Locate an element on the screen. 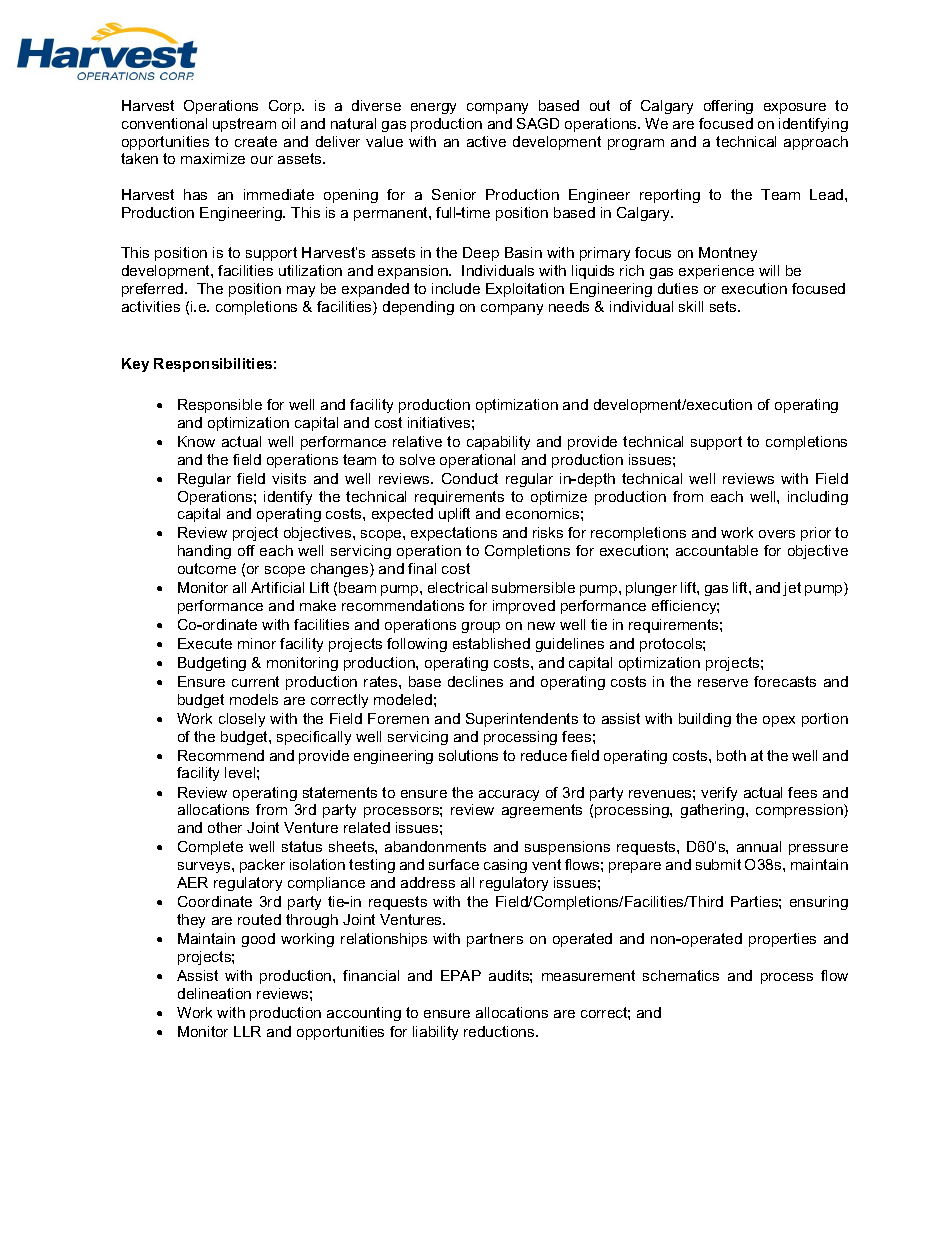 The height and width of the screenshot is (1233, 952). delineation is located at coordinates (214, 993).
